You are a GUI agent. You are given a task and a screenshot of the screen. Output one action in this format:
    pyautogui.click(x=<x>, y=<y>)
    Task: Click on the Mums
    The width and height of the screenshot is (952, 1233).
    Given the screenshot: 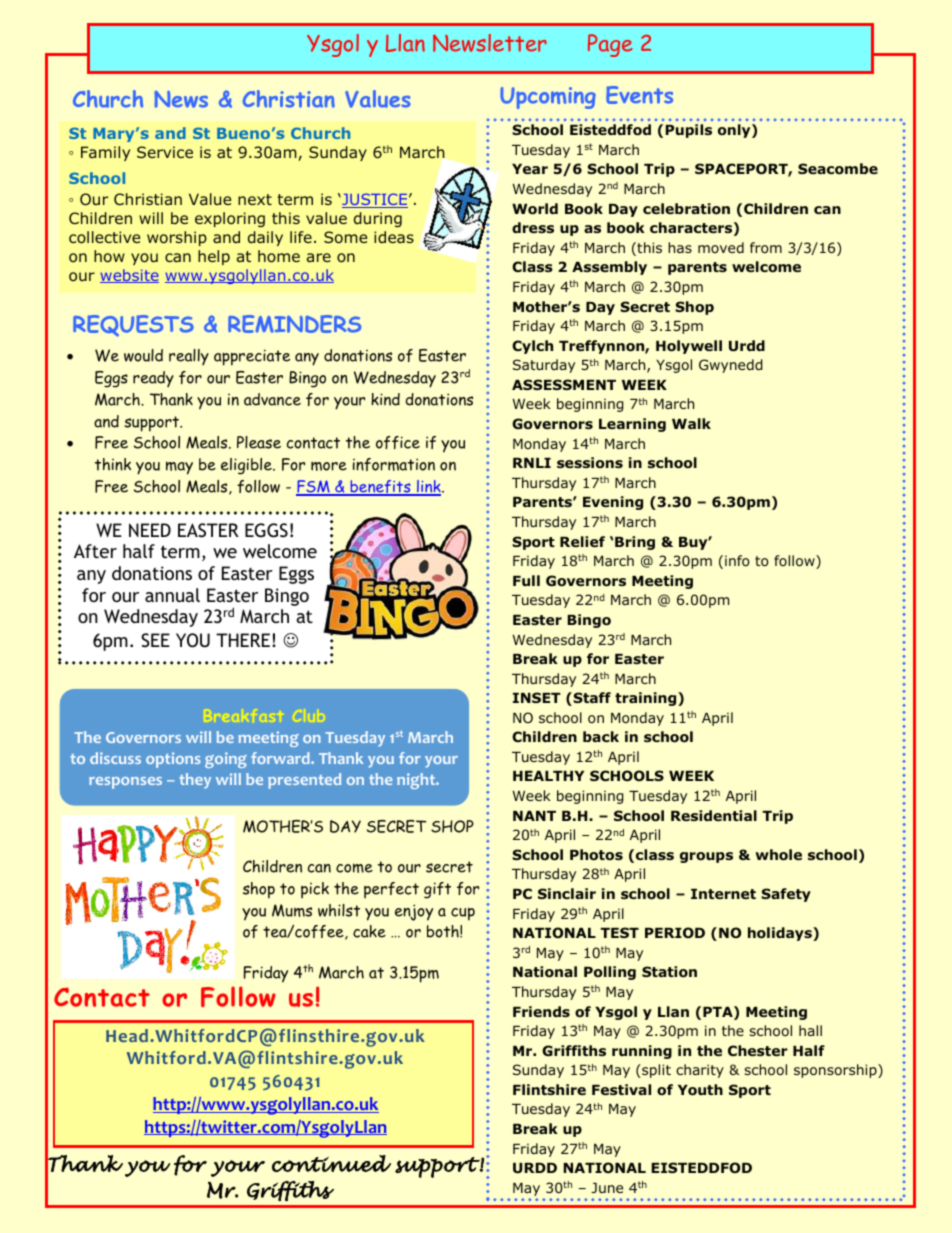 What is the action you would take?
    pyautogui.click(x=292, y=910)
